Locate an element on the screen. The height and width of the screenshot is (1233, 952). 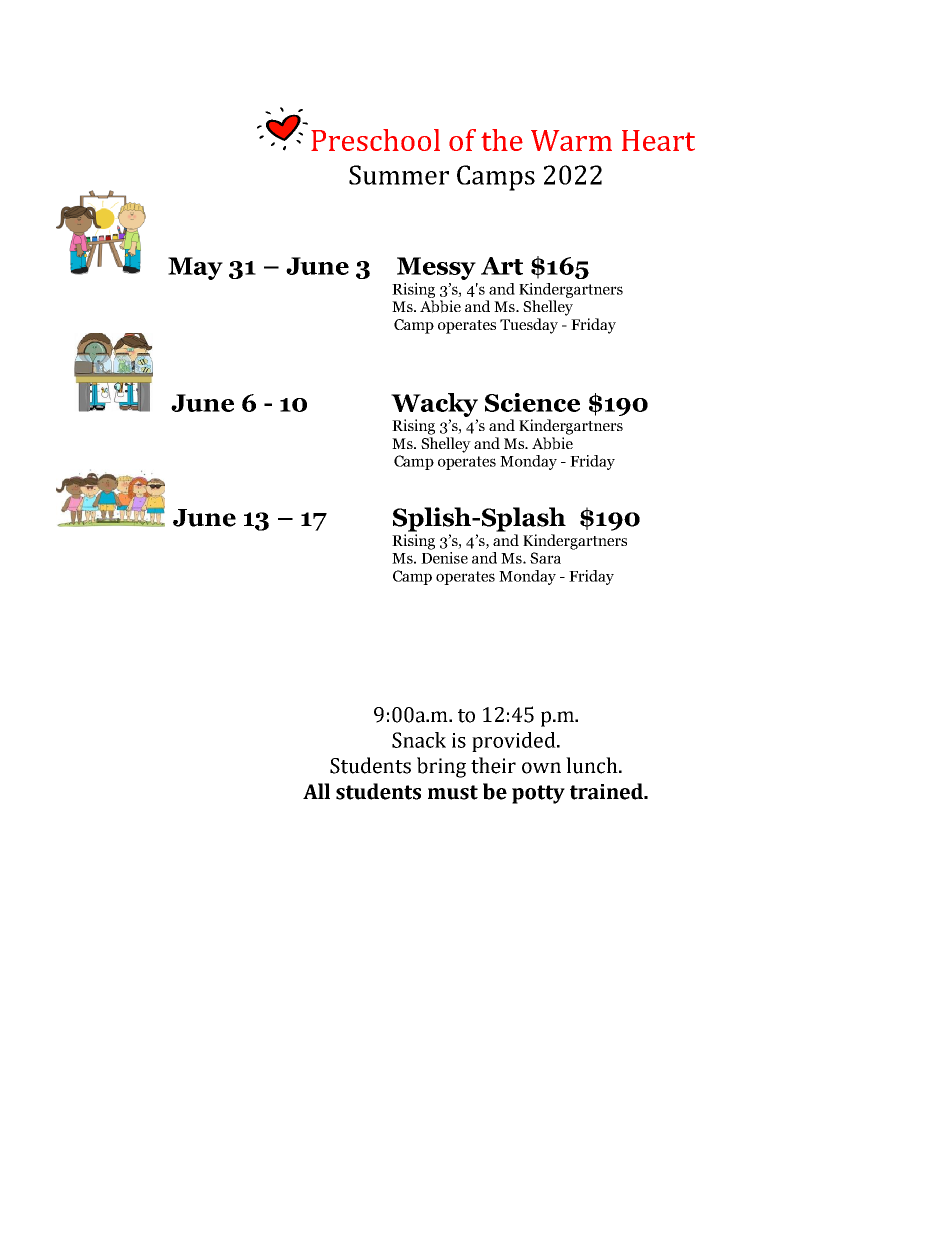
Science is located at coordinates (532, 402).
